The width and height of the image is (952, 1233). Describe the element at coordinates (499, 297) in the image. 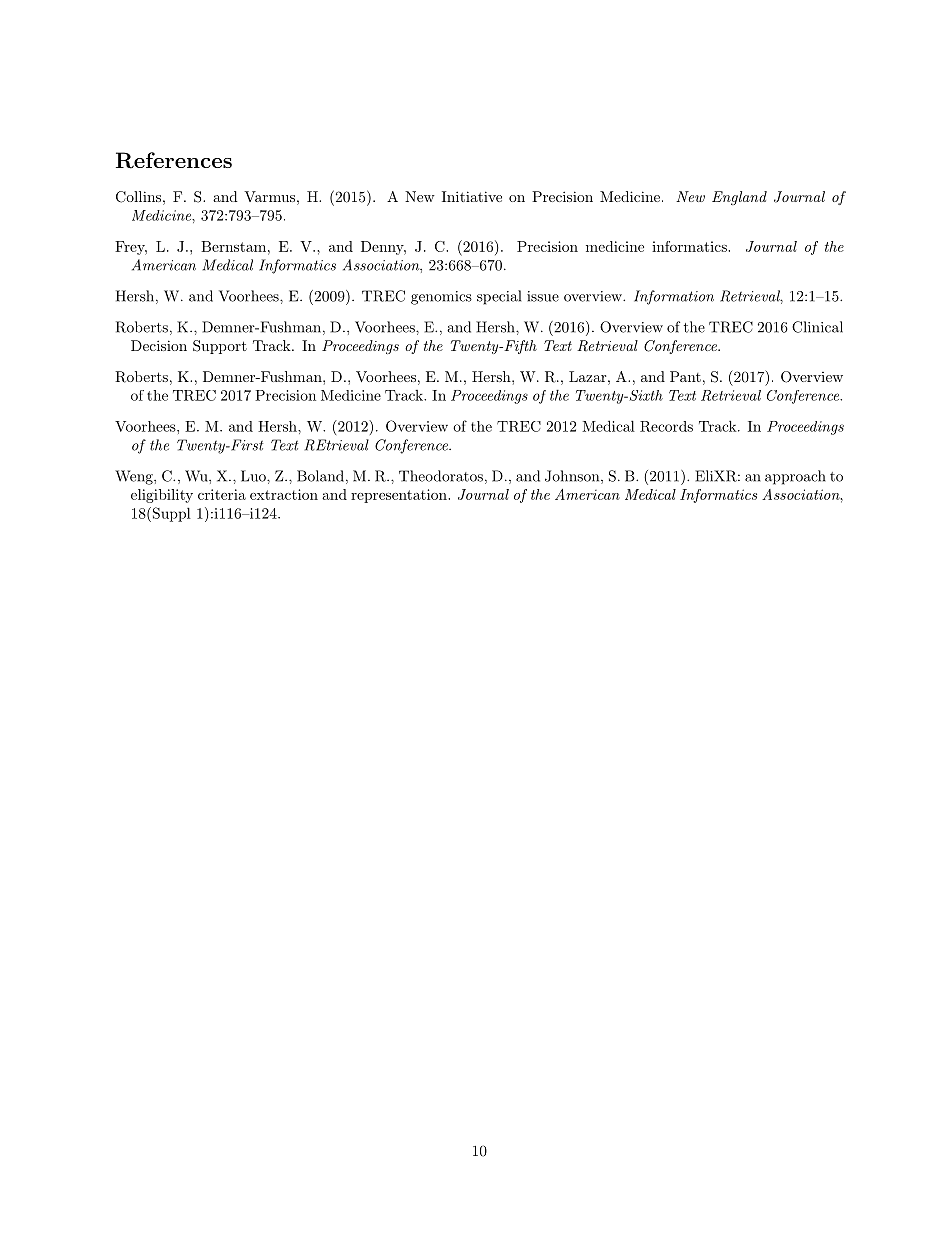

I see `special` at that location.
